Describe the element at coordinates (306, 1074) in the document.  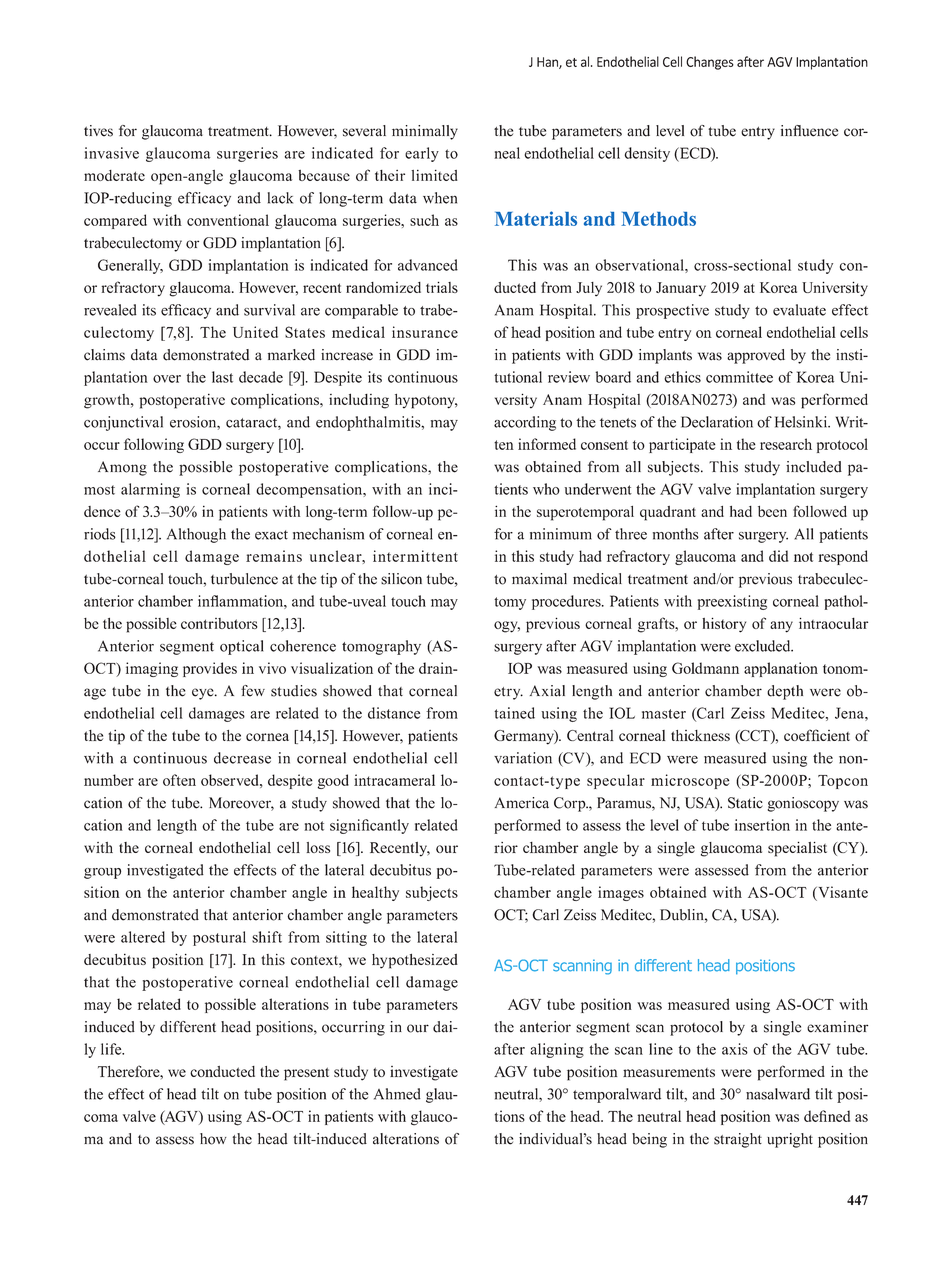
I see `present` at that location.
